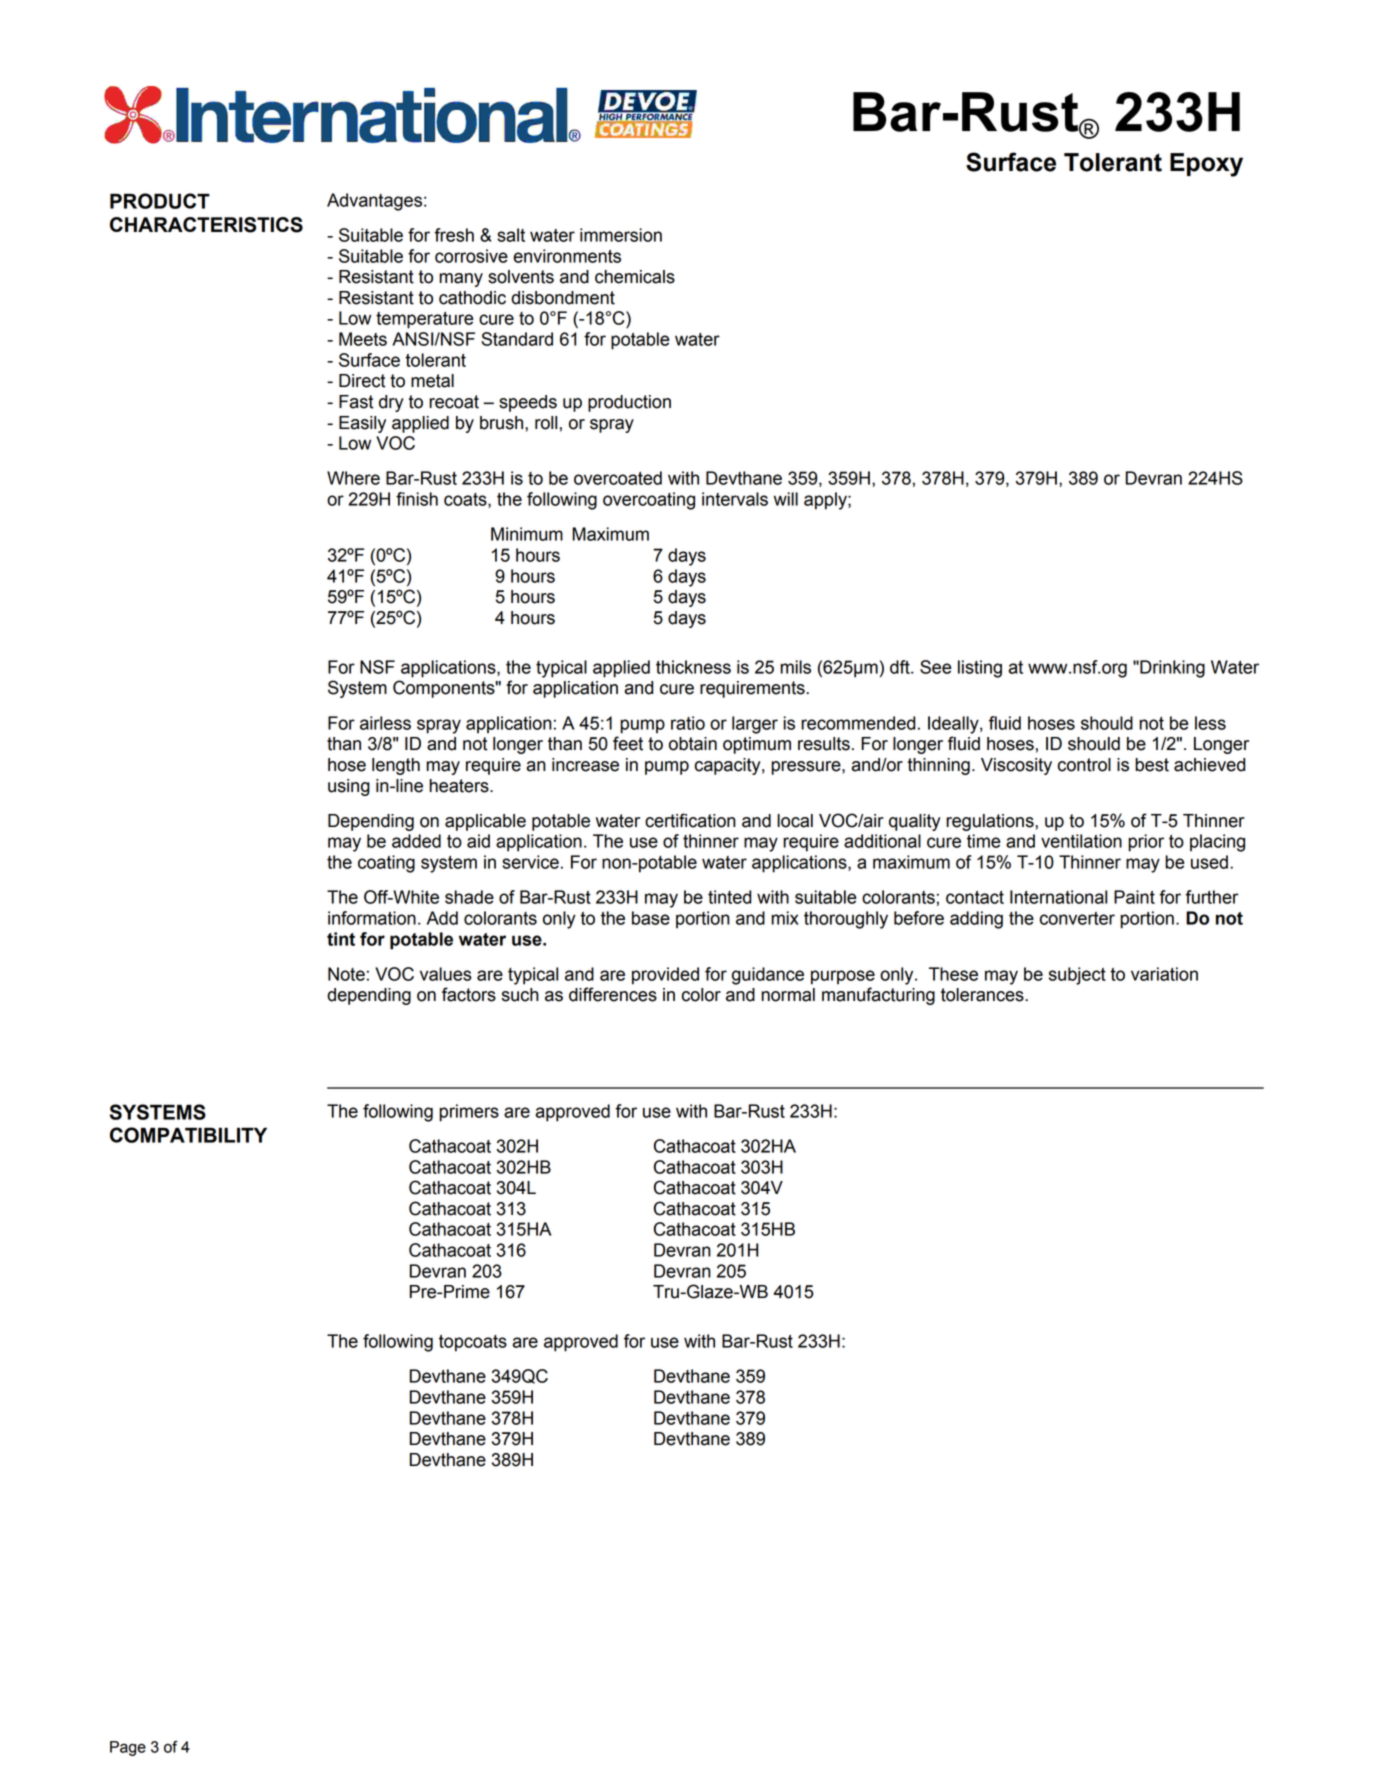  Describe the element at coordinates (1077, 976) in the document. I see `subject` at that location.
